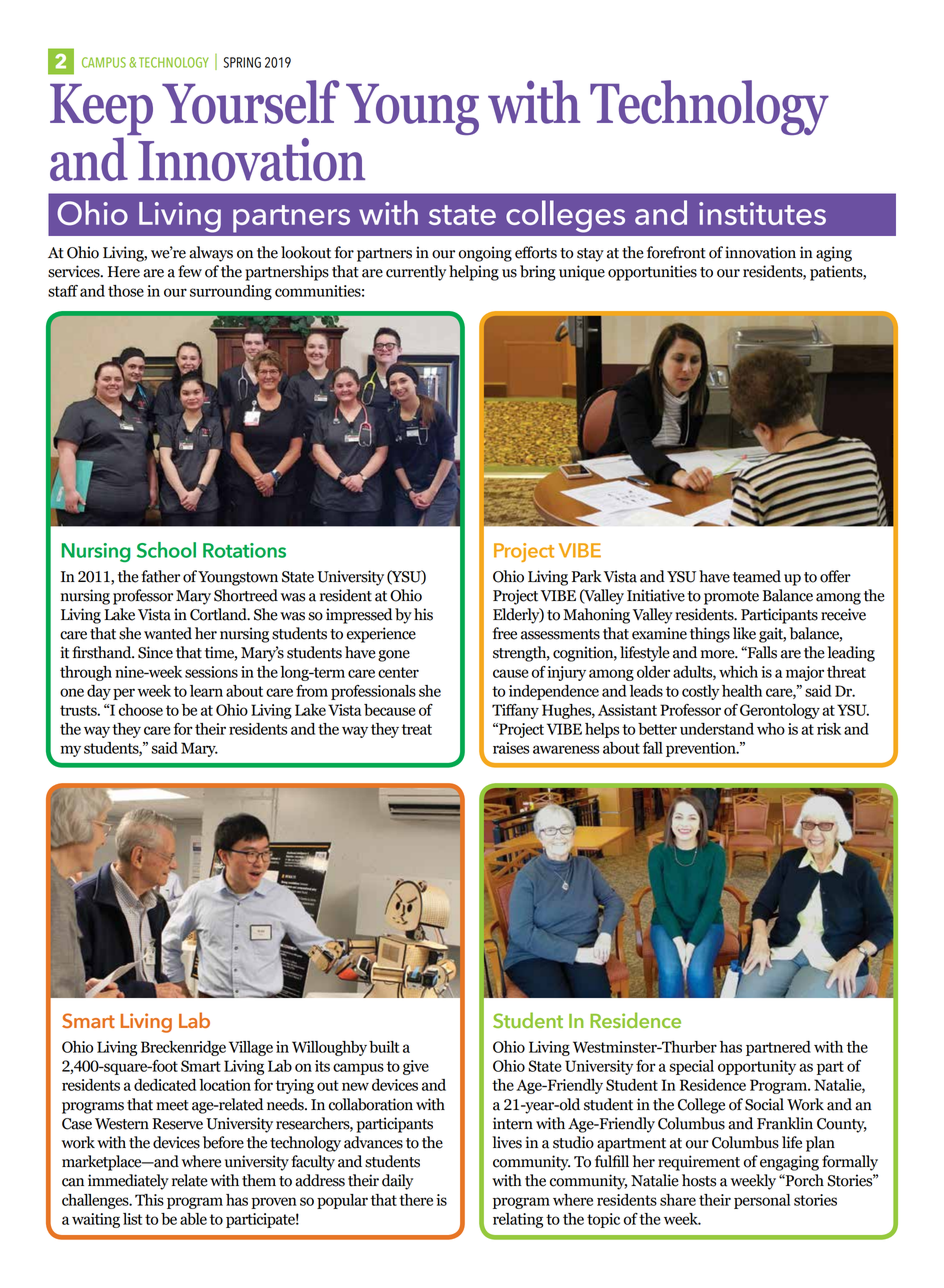 The image size is (944, 1288). Describe the element at coordinates (384, 1047) in the page. I see `built` at that location.
